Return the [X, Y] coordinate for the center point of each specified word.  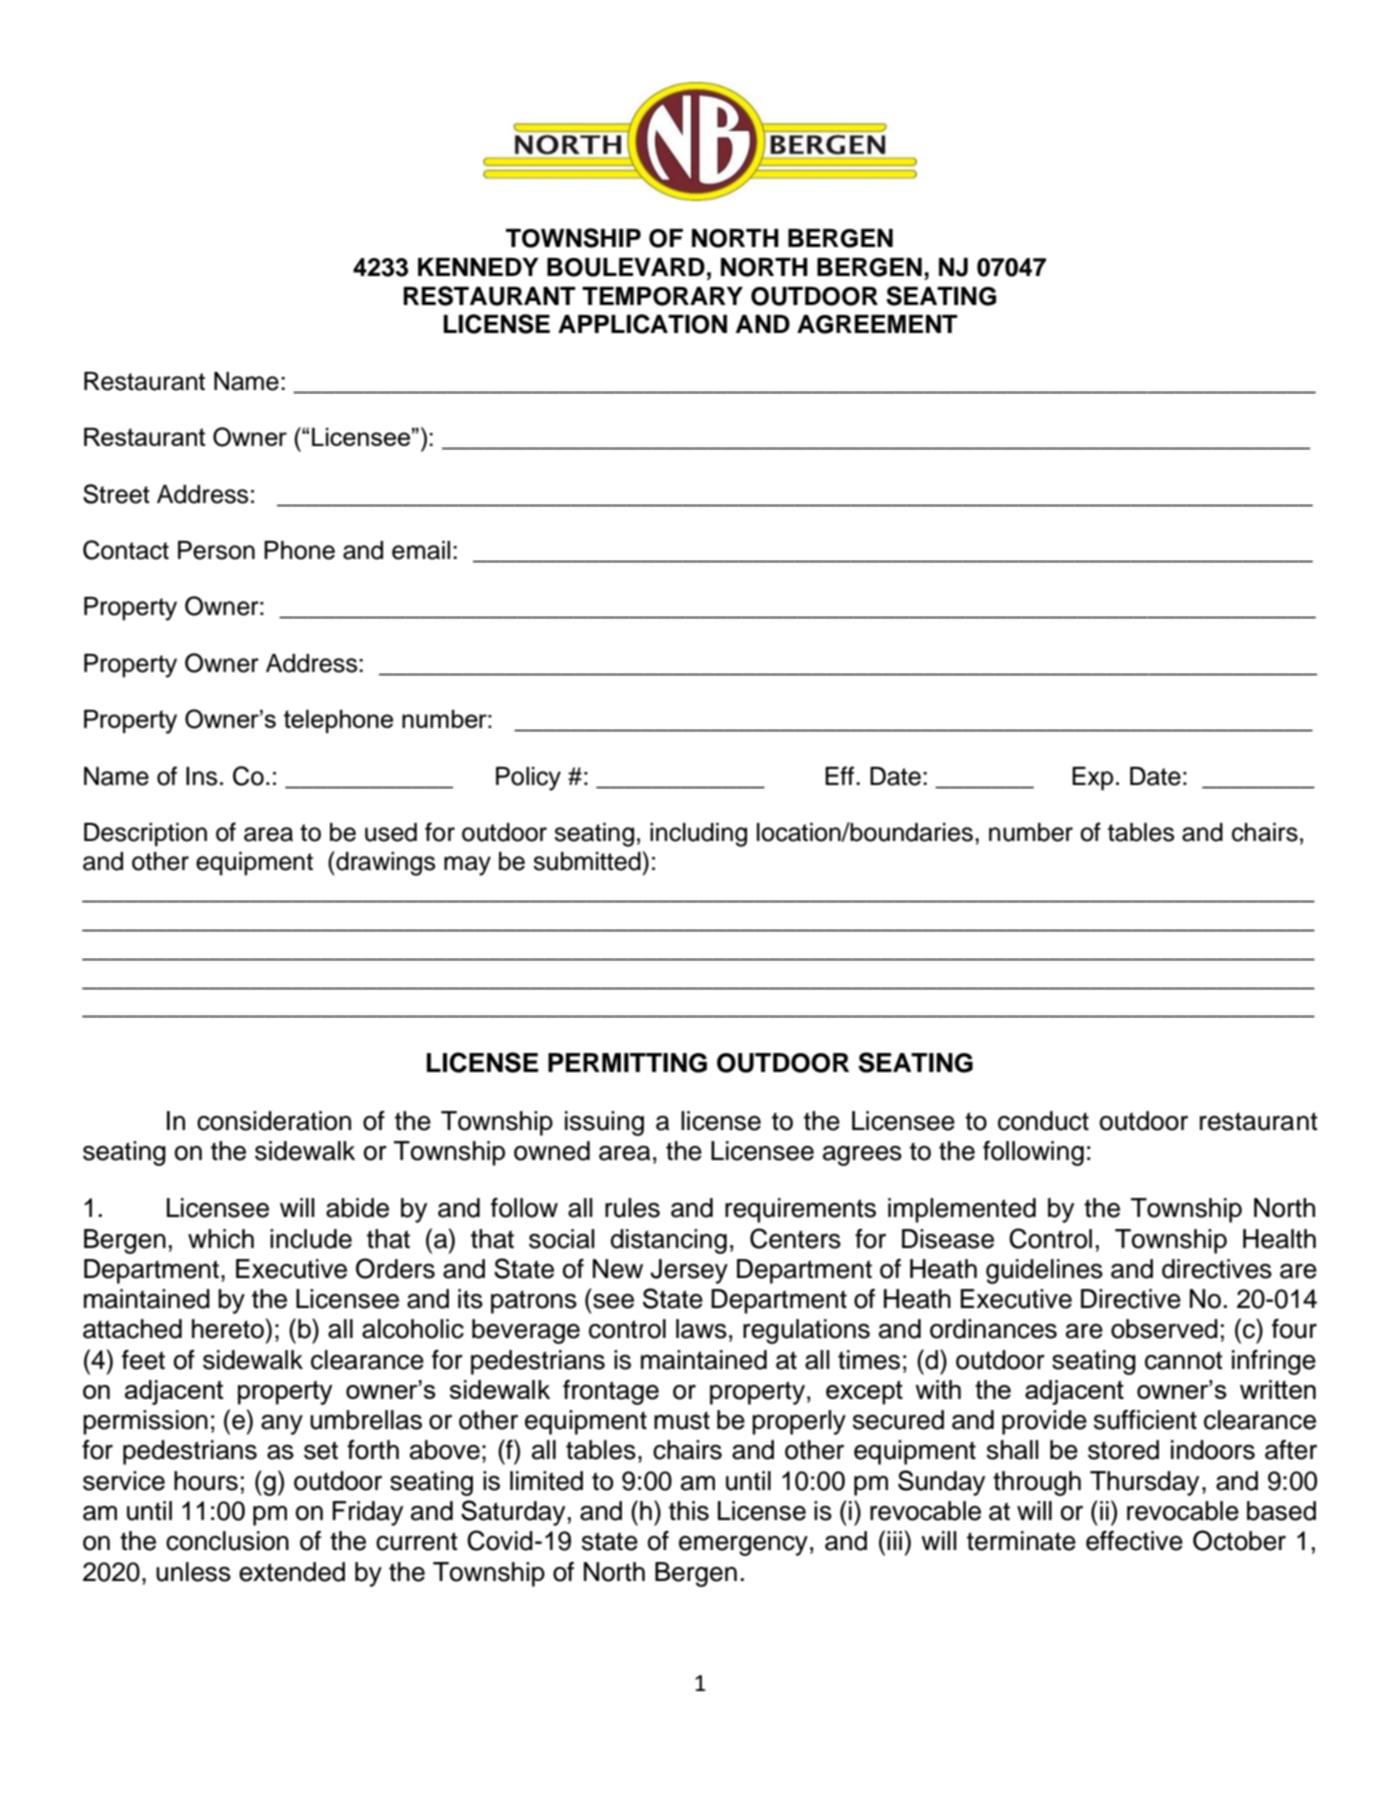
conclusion [227, 1541]
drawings [384, 863]
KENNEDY [478, 267]
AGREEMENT [877, 324]
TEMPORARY [662, 296]
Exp [1092, 779]
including [698, 835]
